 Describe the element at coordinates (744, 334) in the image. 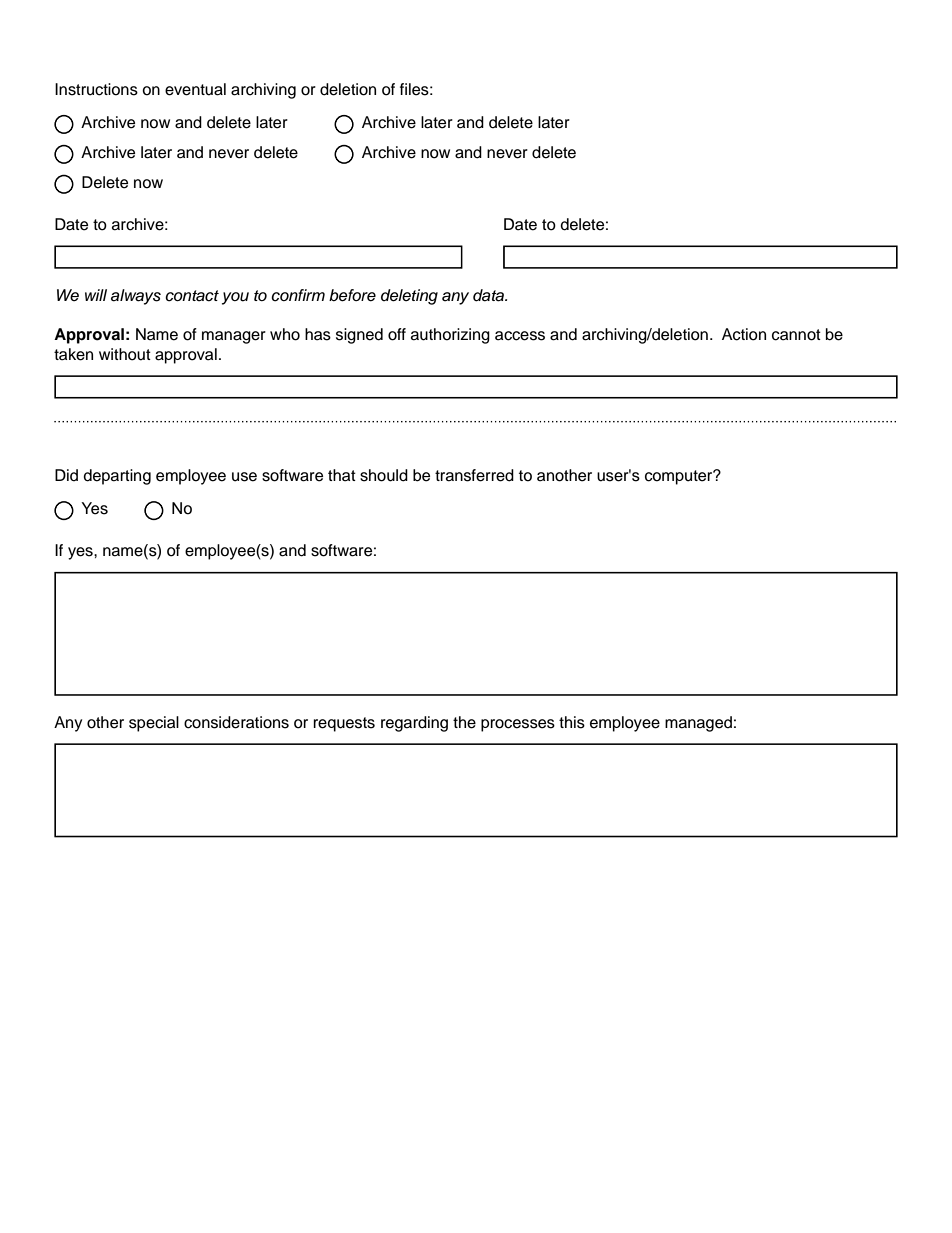

I see `Action` at that location.
